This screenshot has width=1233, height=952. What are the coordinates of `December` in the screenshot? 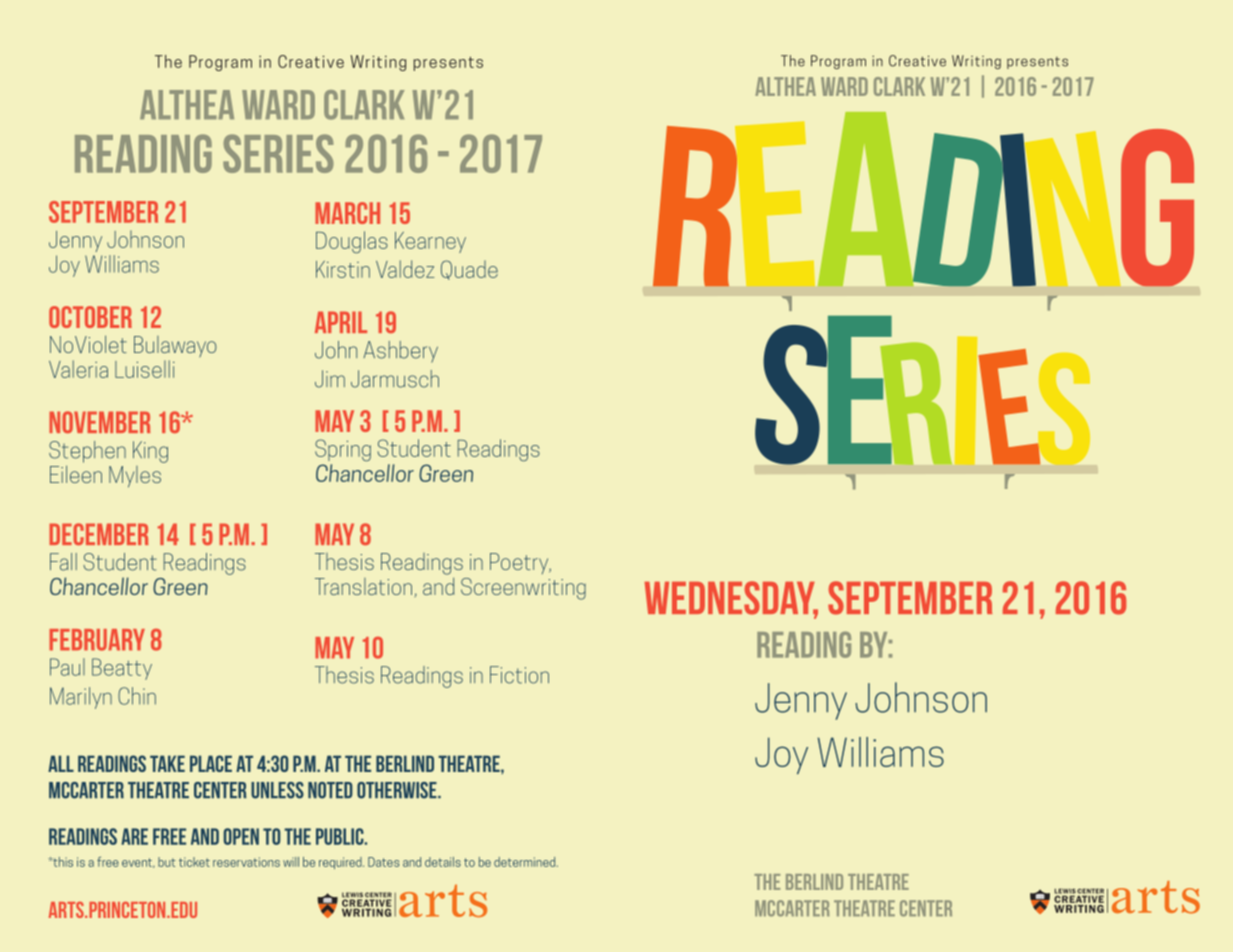 It's located at (98, 534).
